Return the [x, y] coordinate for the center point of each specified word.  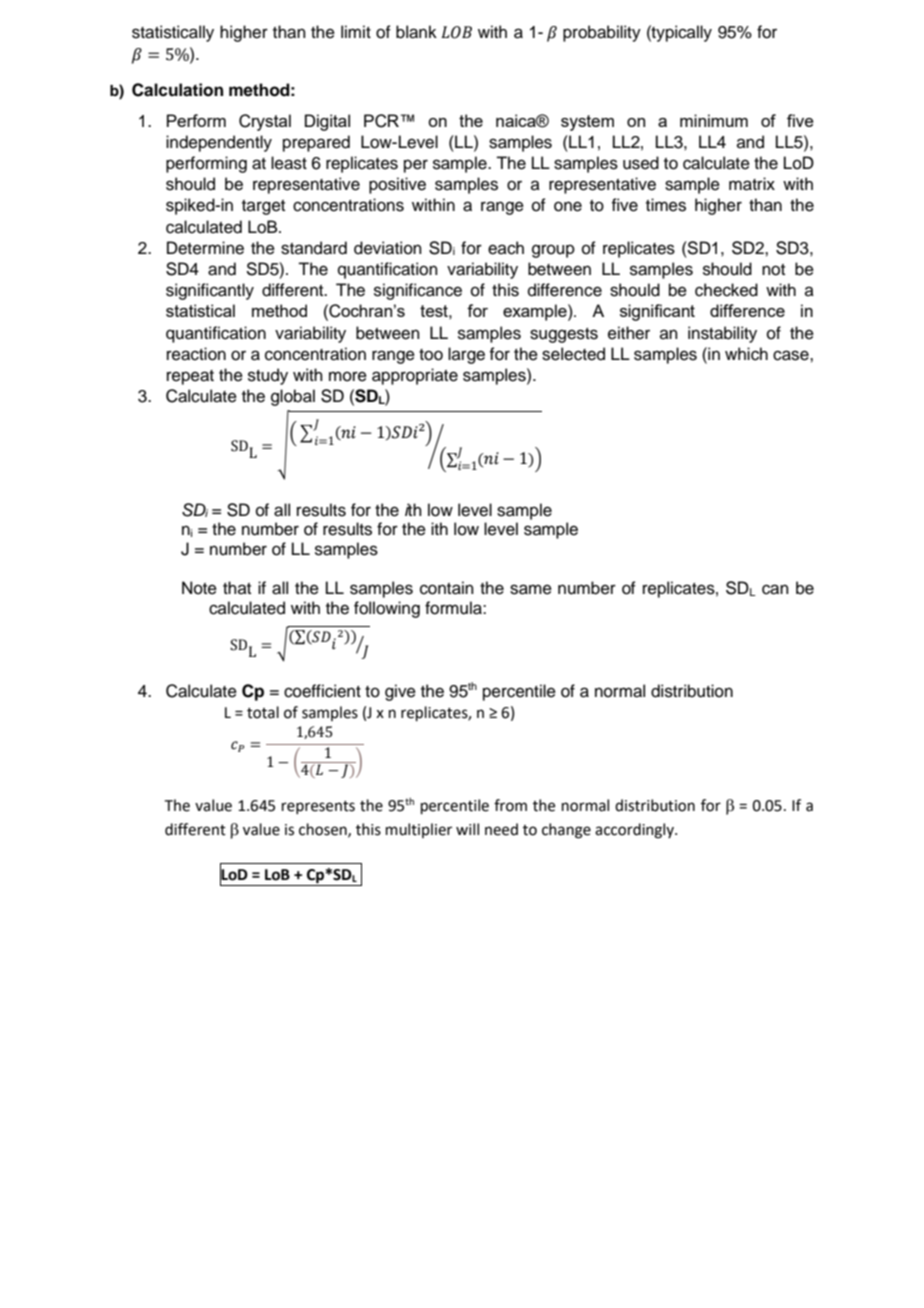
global [293, 397]
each [506, 248]
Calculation [177, 90]
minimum [714, 120]
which [746, 354]
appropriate [415, 376]
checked [726, 290]
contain [447, 588]
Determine [205, 248]
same [531, 589]
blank [416, 32]
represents [318, 807]
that [237, 587]
